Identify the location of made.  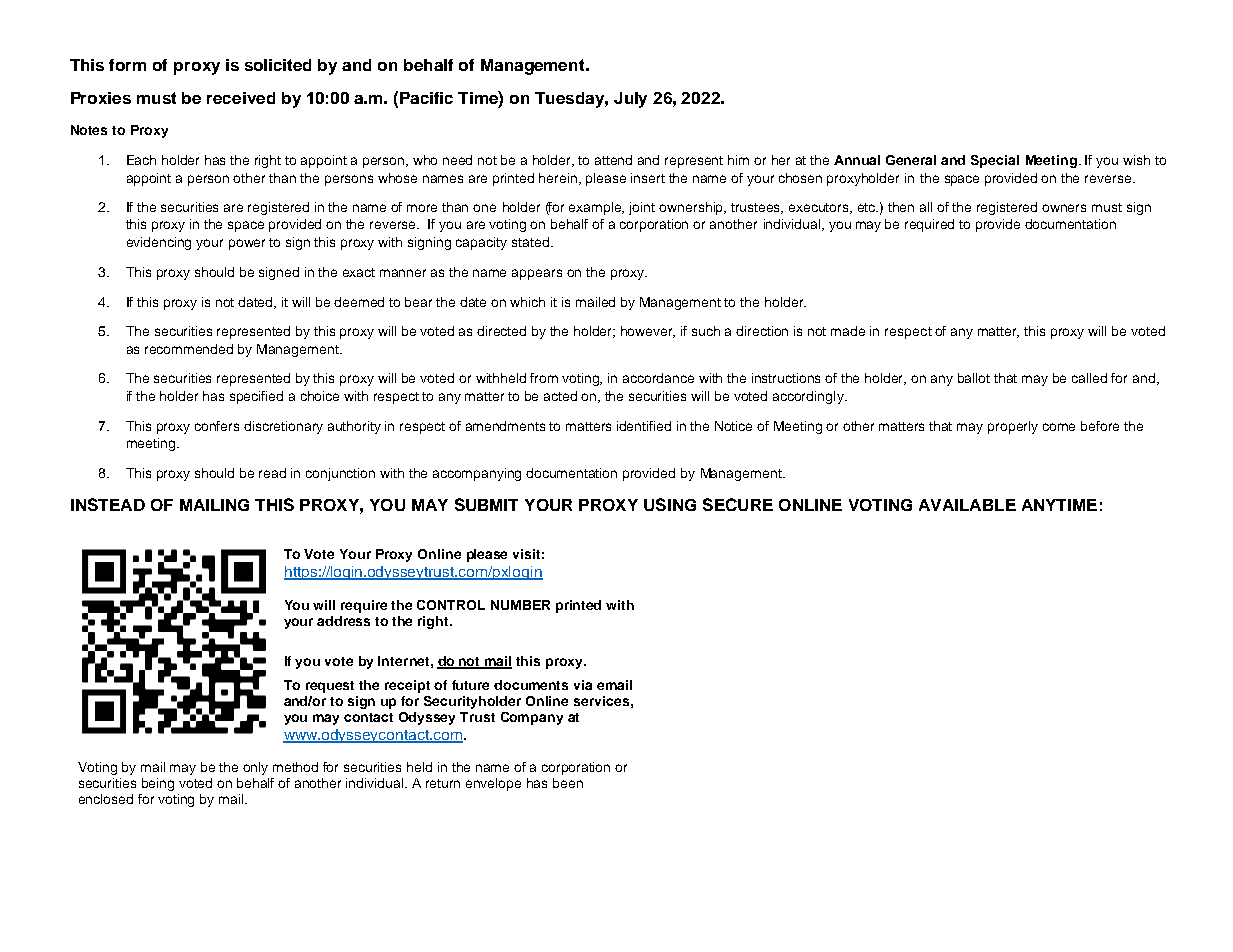
(848, 331).
